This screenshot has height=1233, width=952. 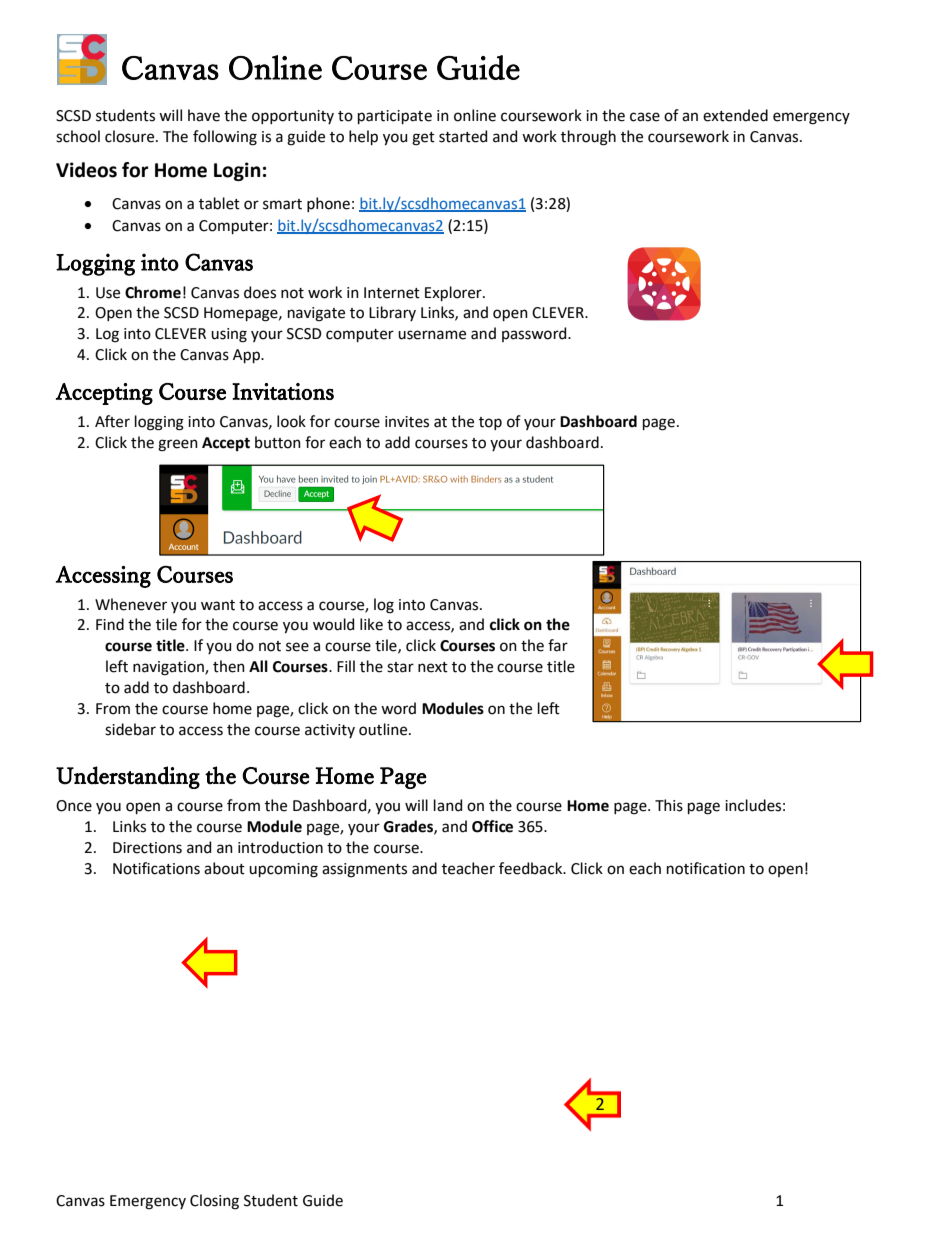 What do you see at coordinates (214, 1202) in the screenshot?
I see `Closing` at bounding box center [214, 1202].
